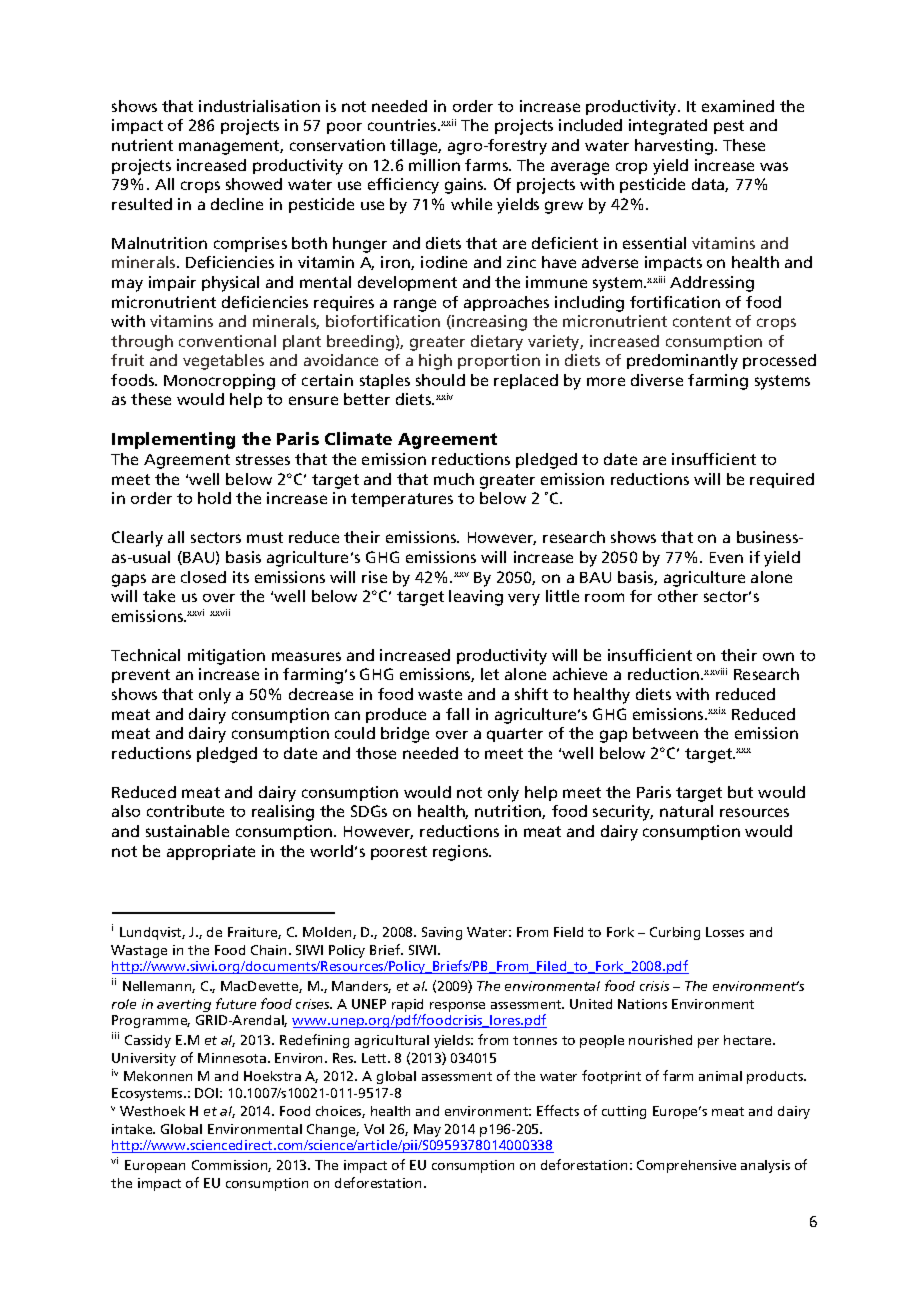 The width and height of the page is (924, 1308). I want to click on regions, so click(462, 853).
